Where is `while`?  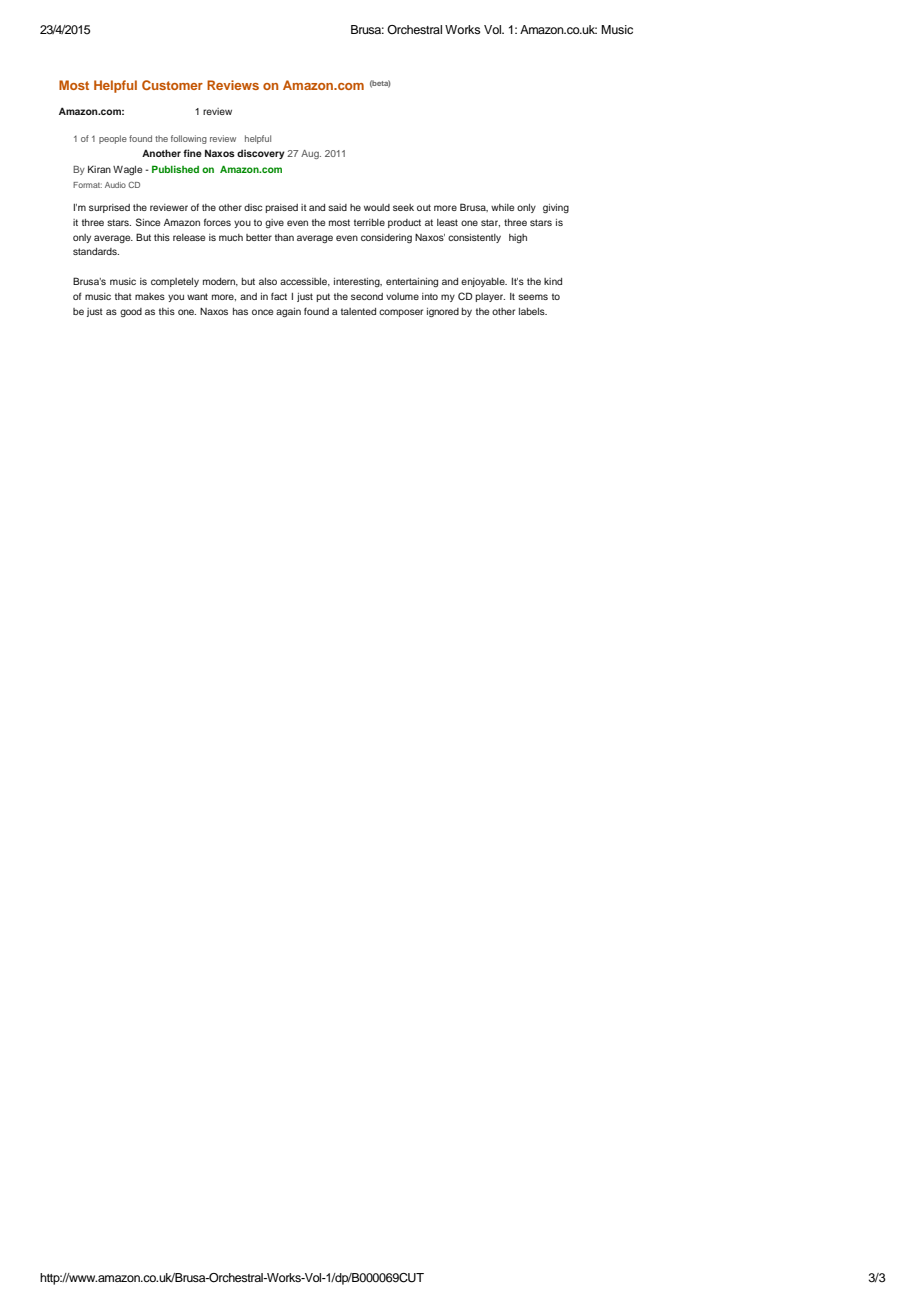
while is located at coordinates (502, 207).
